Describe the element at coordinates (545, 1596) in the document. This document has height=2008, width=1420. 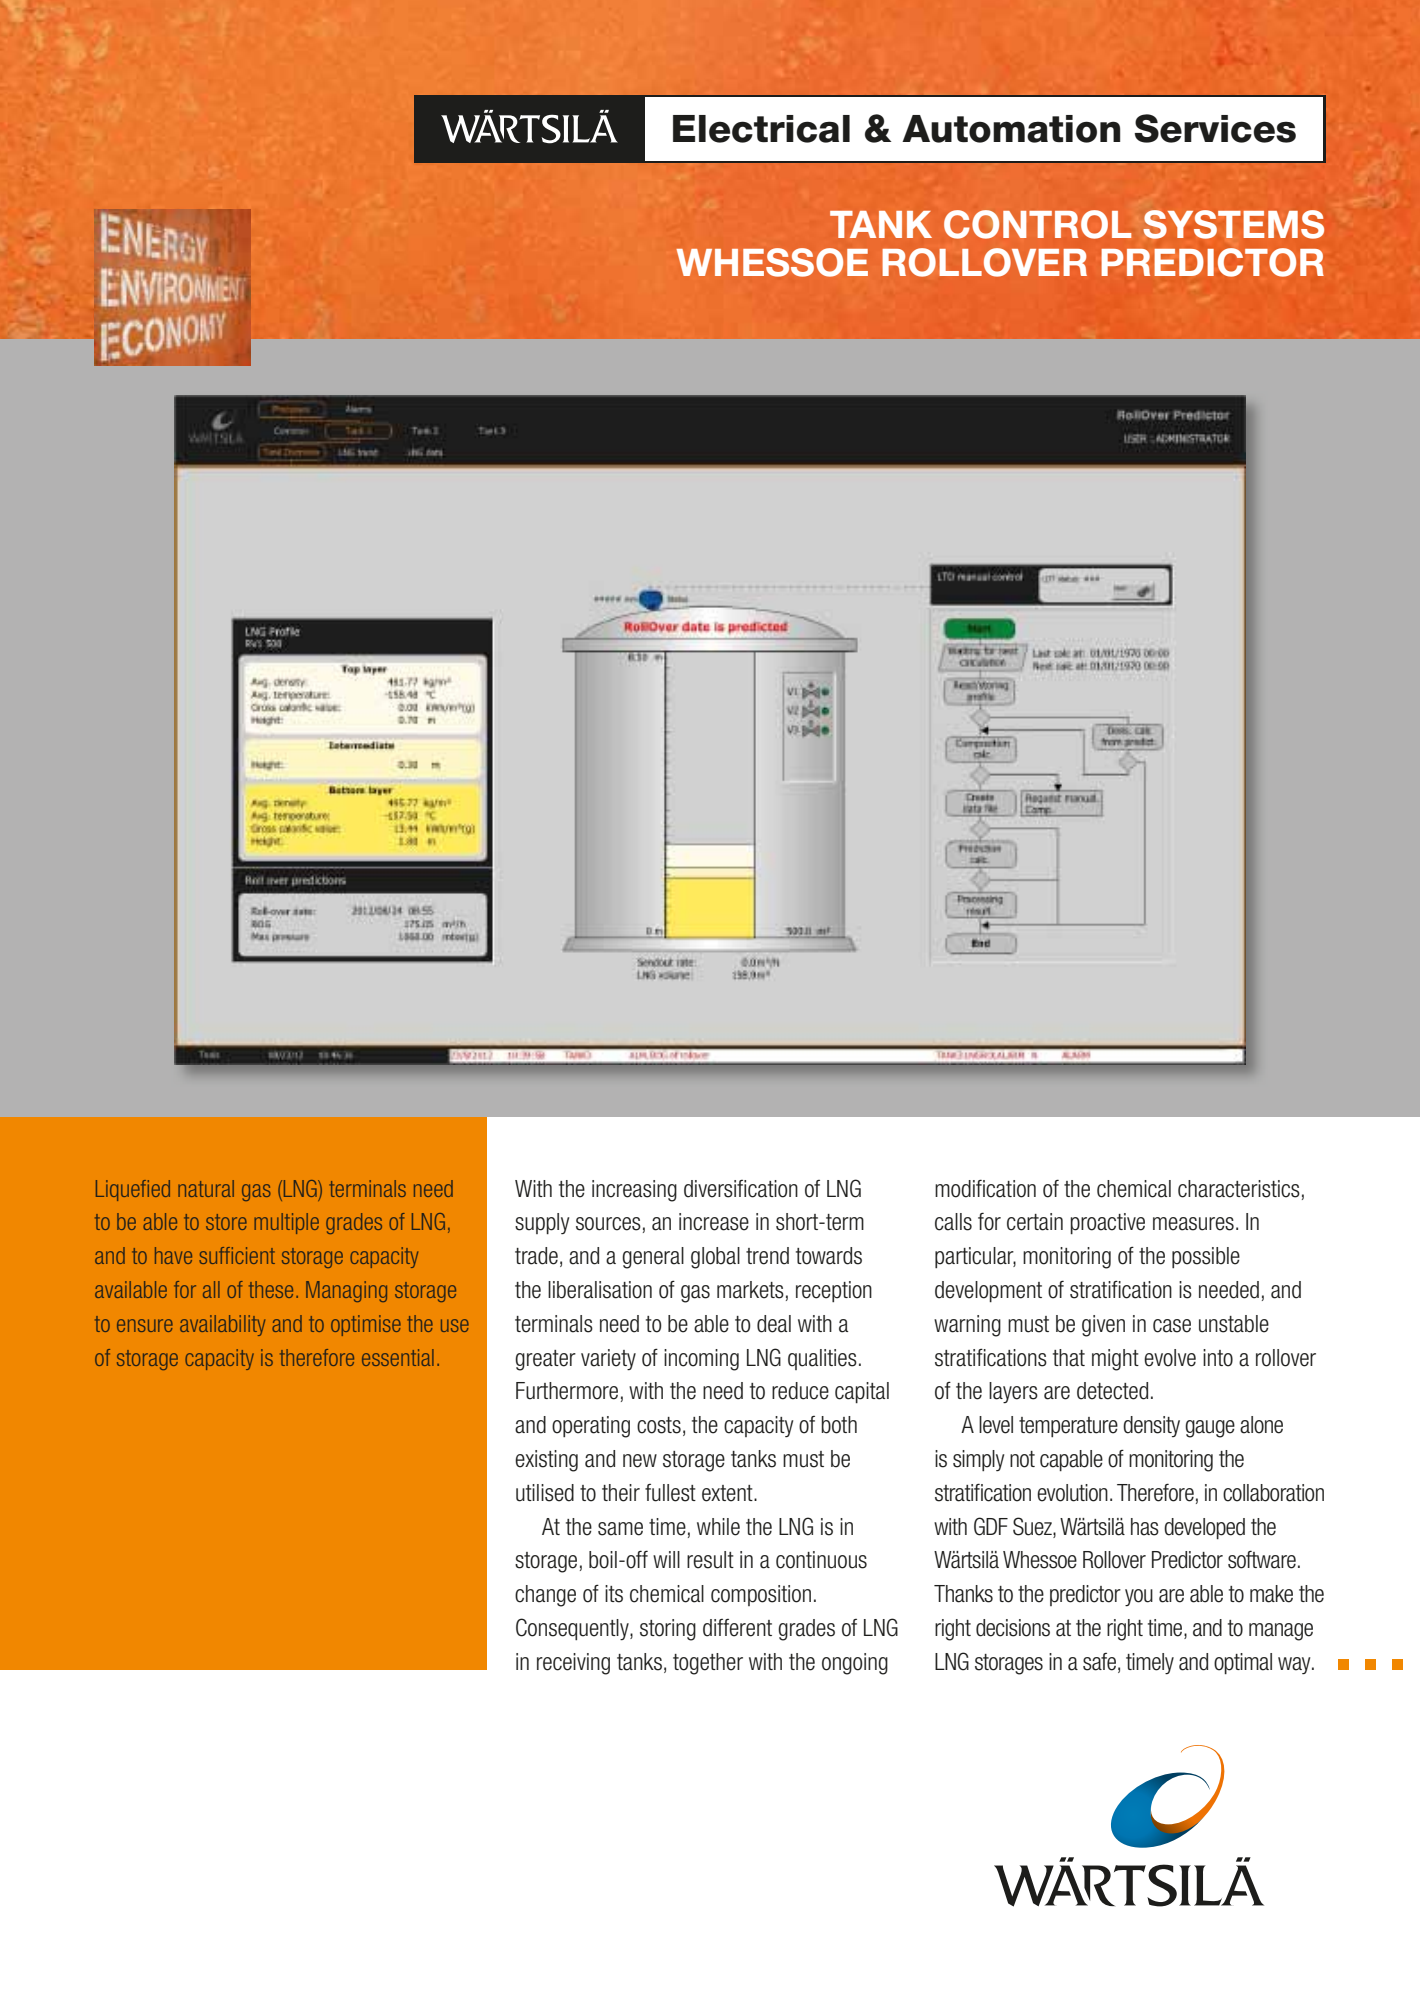
I see `change` at that location.
